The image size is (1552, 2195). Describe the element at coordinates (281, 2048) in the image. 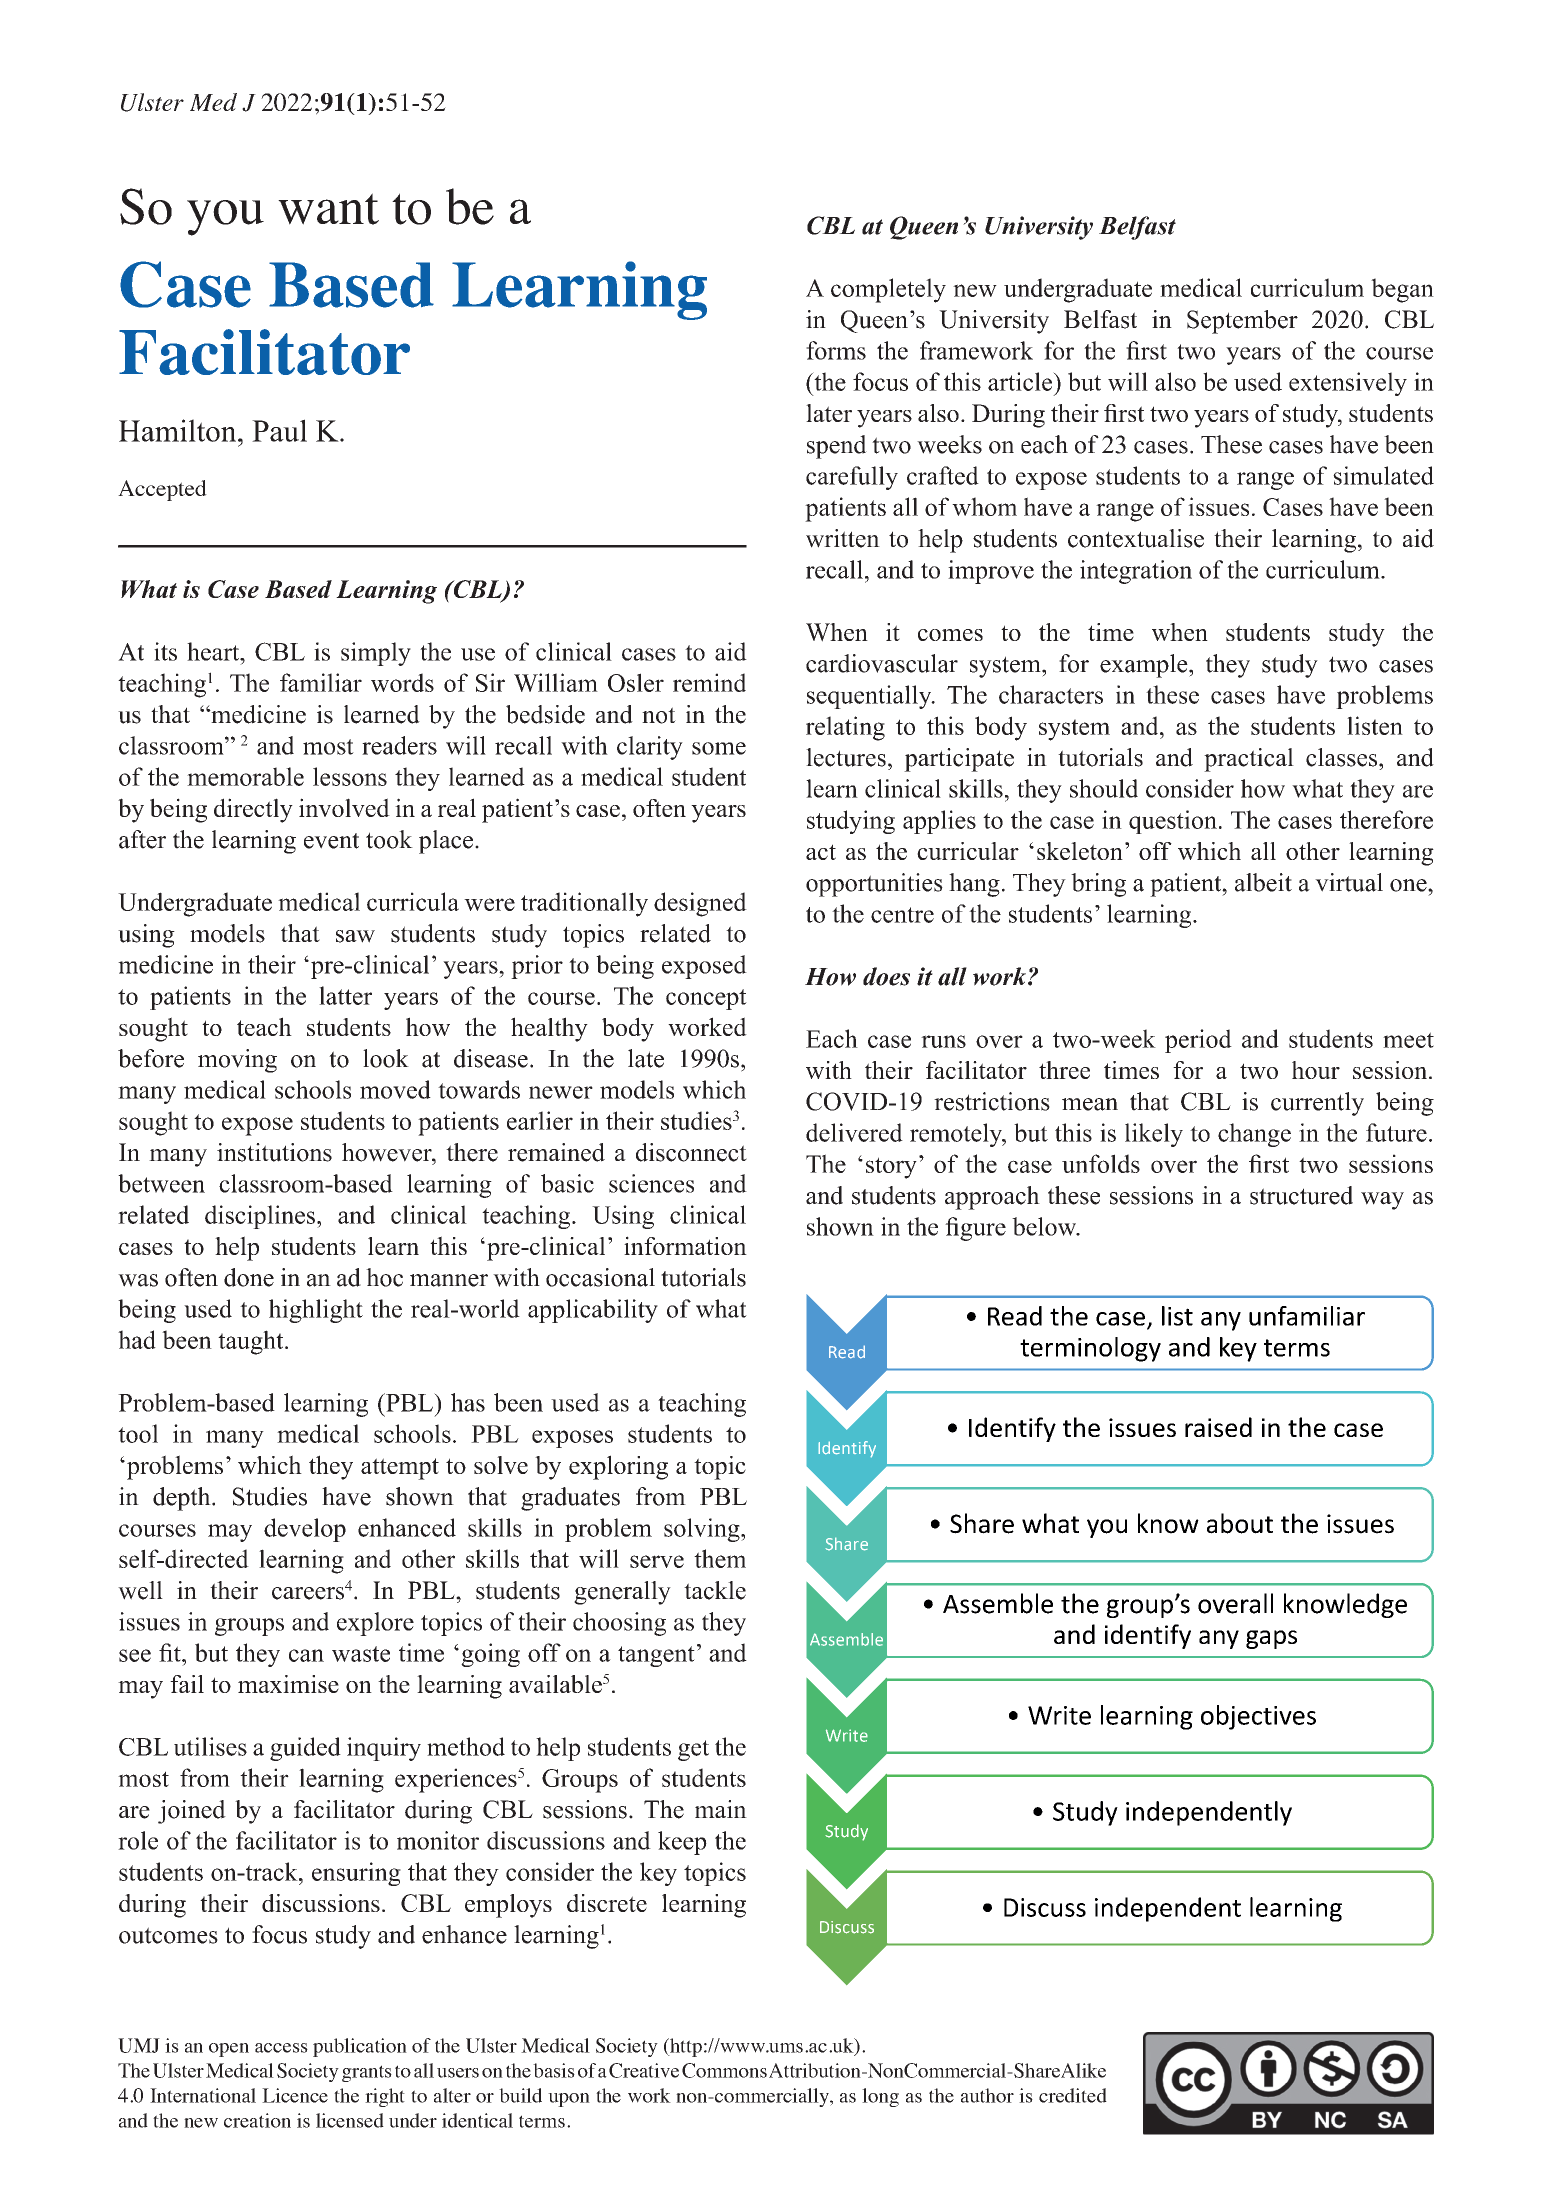

I see `access` at that location.
